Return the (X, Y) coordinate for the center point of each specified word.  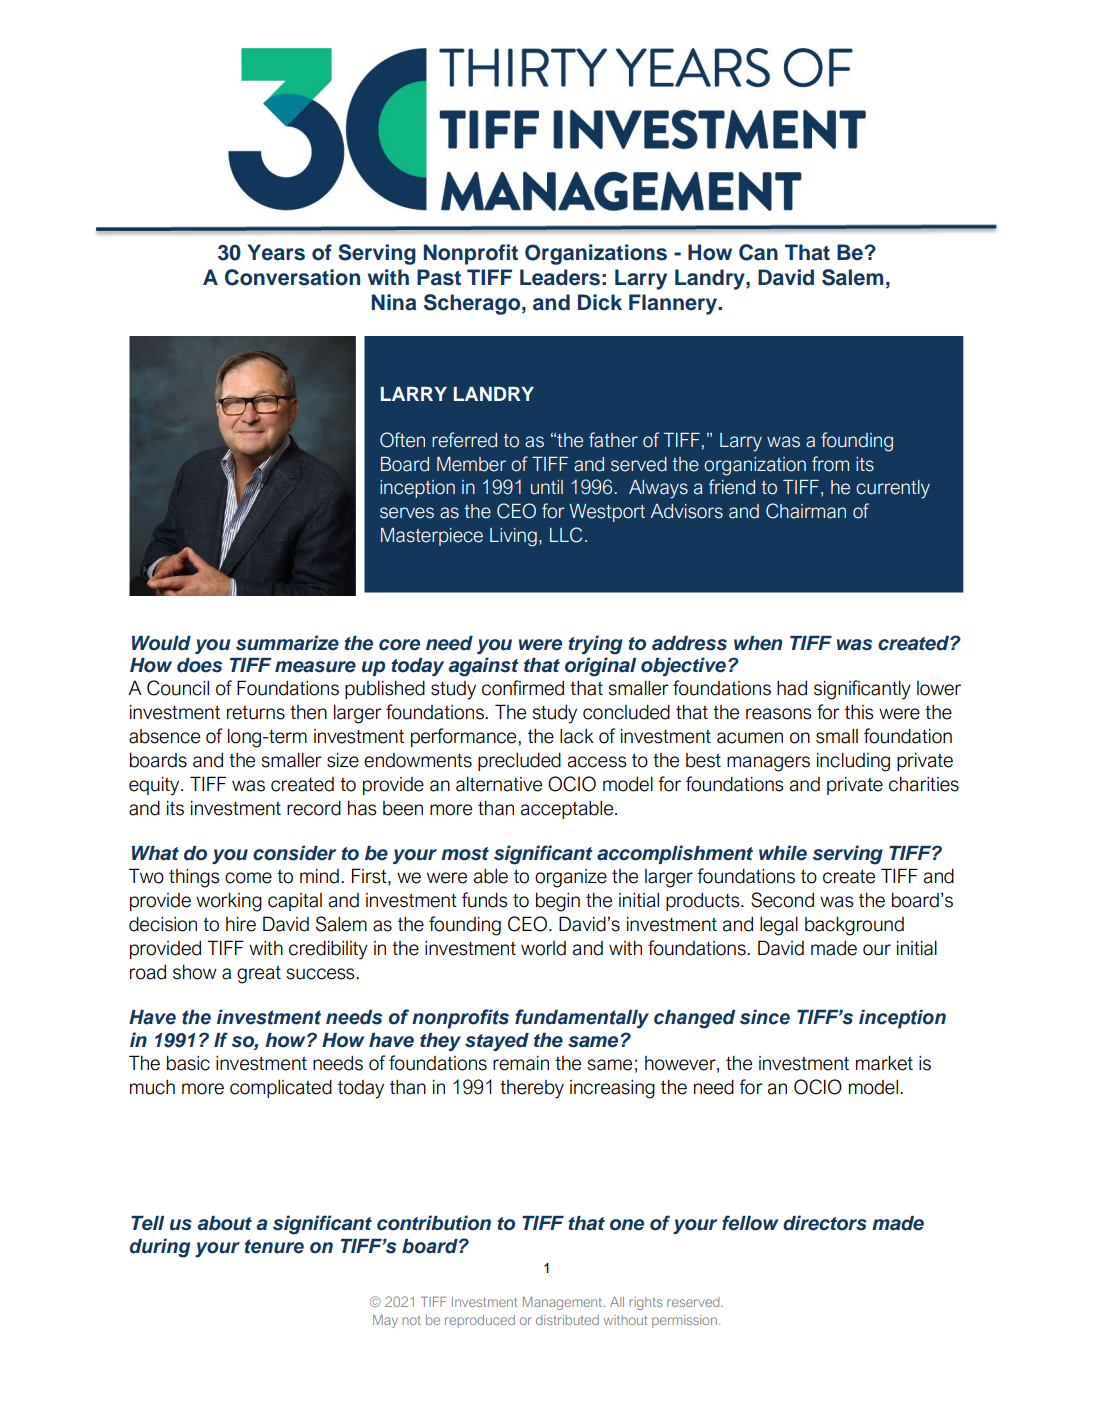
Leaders (560, 277)
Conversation (292, 277)
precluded (519, 762)
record (314, 808)
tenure (274, 1246)
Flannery (674, 304)
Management (564, 1303)
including (853, 762)
